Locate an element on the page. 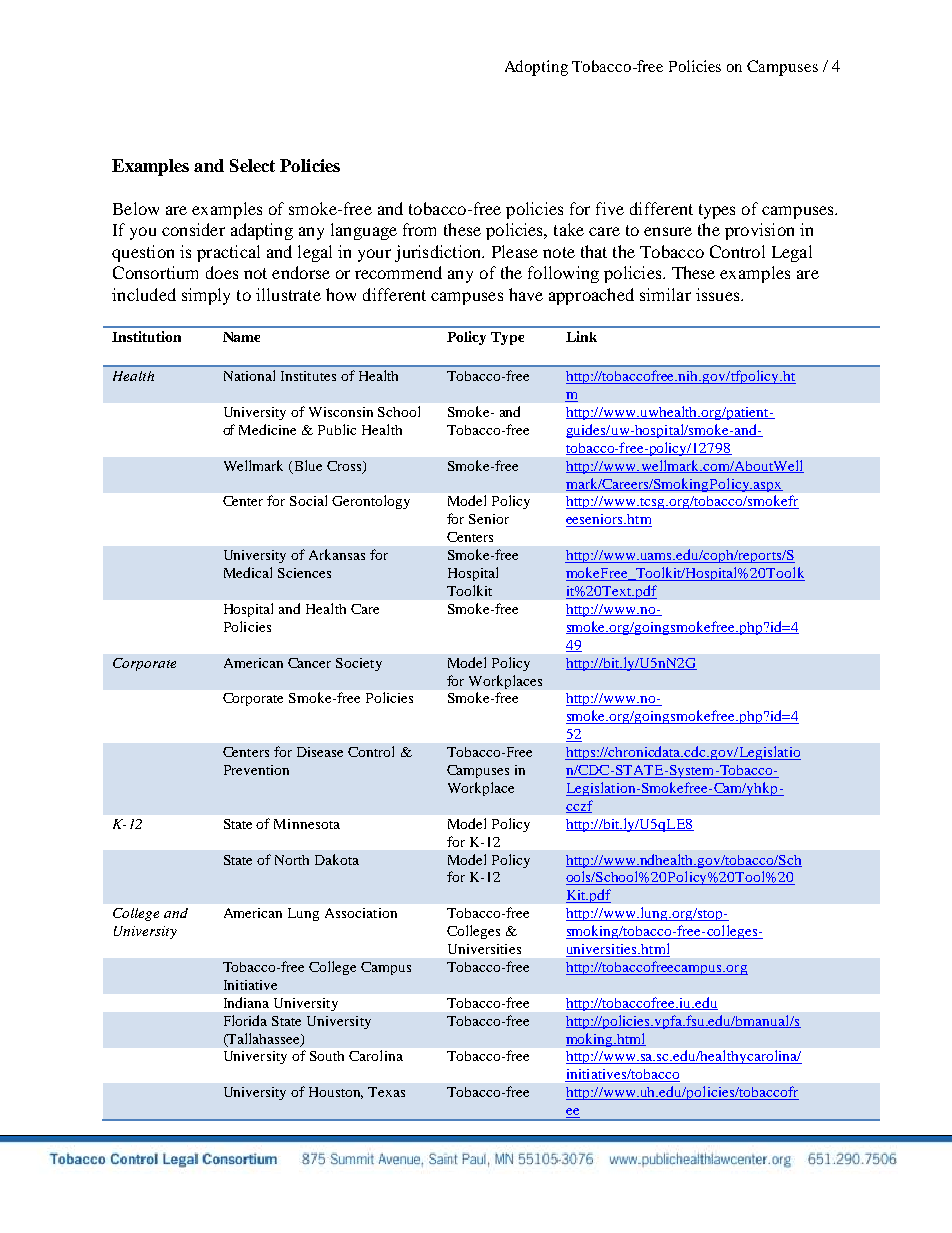  Tallahassee is located at coordinates (264, 1039).
